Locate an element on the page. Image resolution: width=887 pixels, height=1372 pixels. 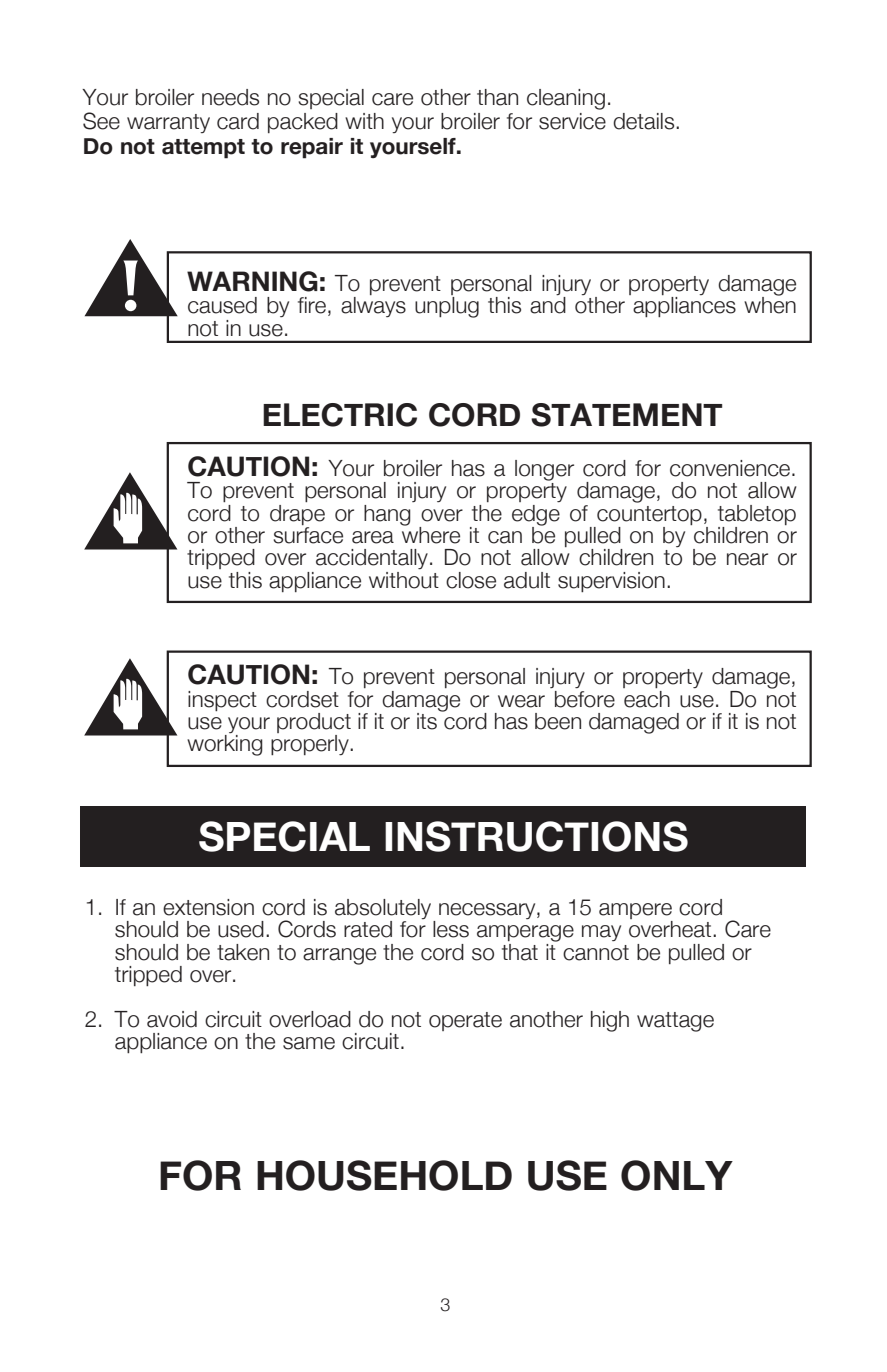
warranty is located at coordinates (168, 123).
